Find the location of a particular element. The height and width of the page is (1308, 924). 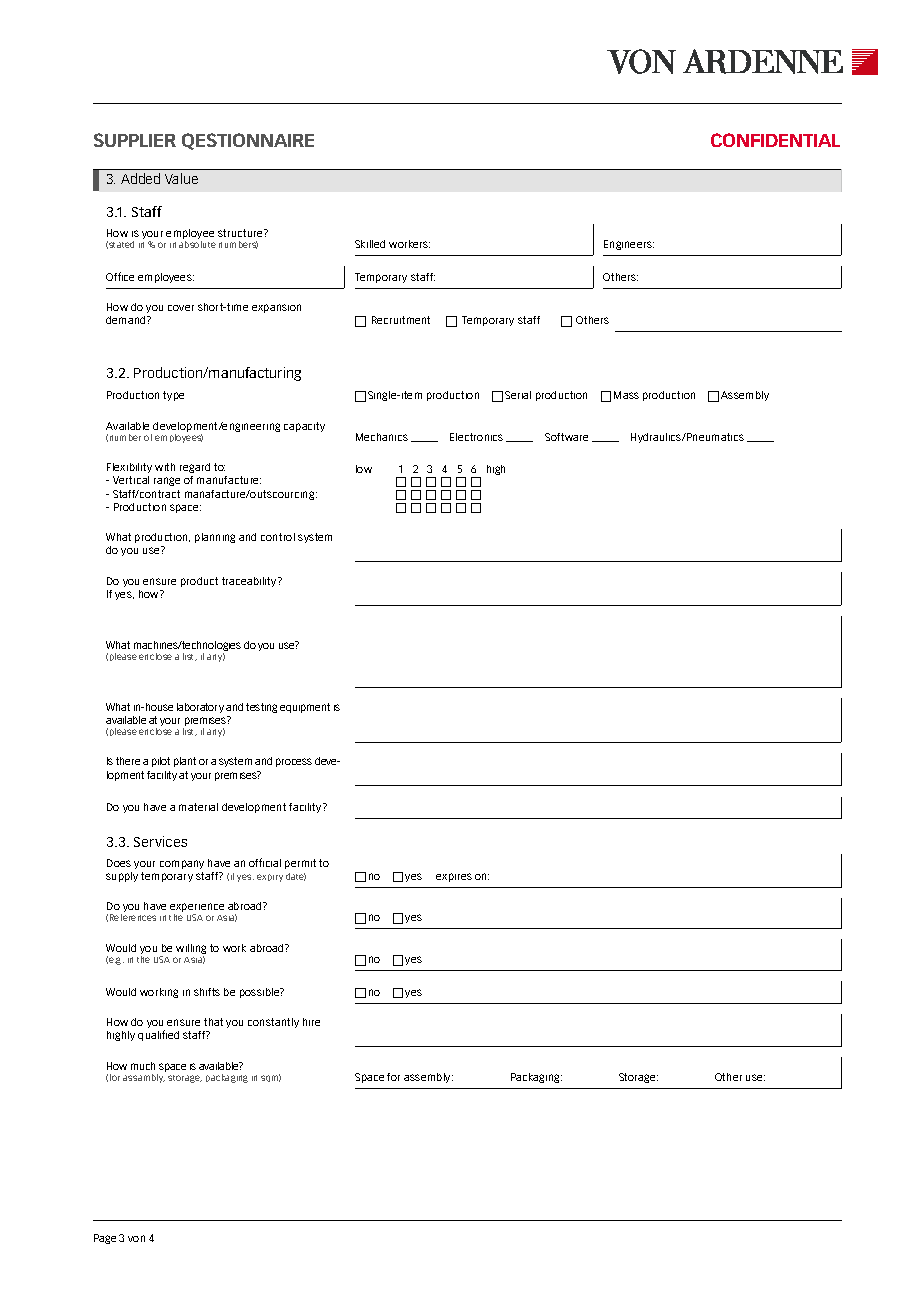

expires is located at coordinates (454, 877).
